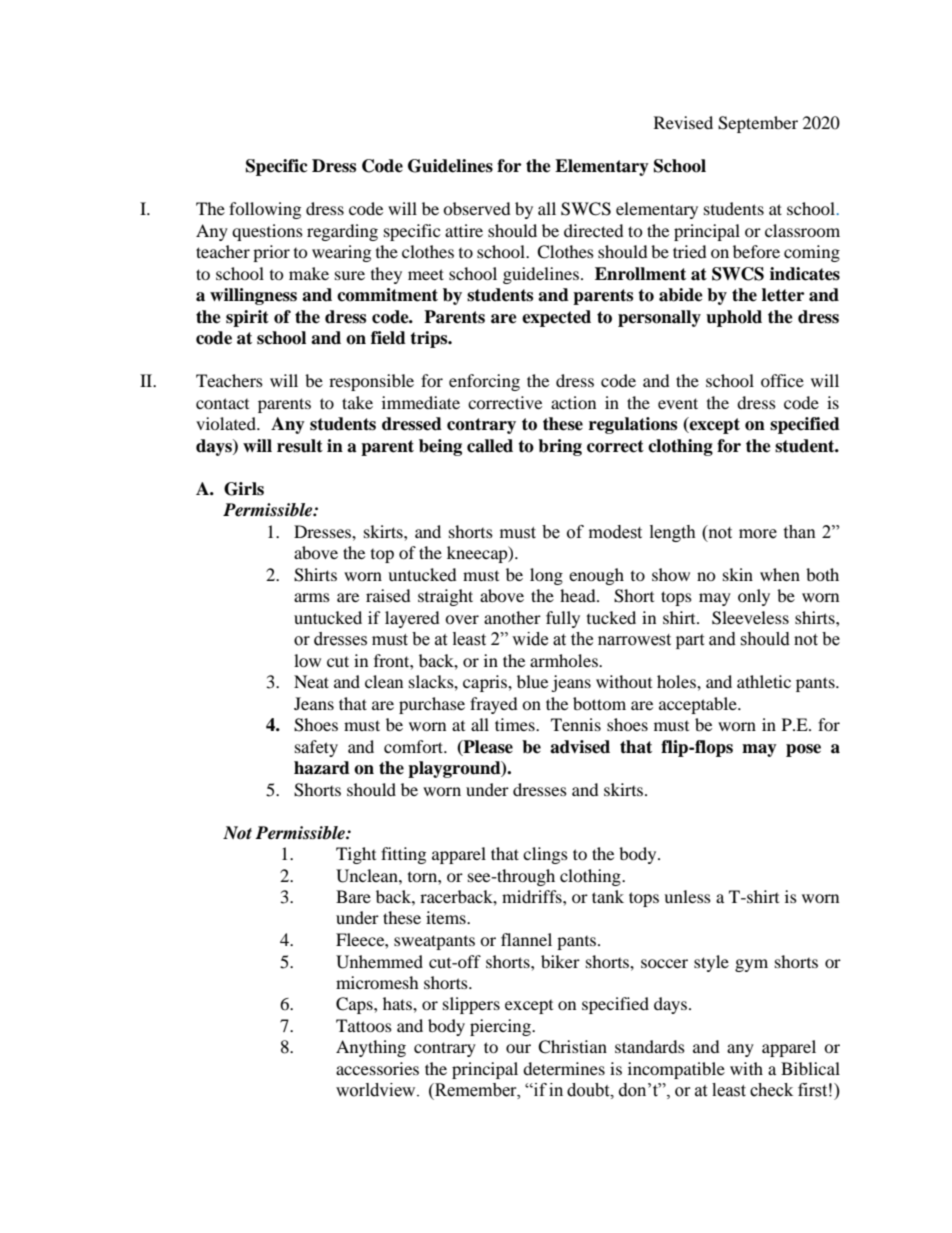 The width and height of the image is (952, 1233). What do you see at coordinates (518, 1048) in the image?
I see `our` at bounding box center [518, 1048].
